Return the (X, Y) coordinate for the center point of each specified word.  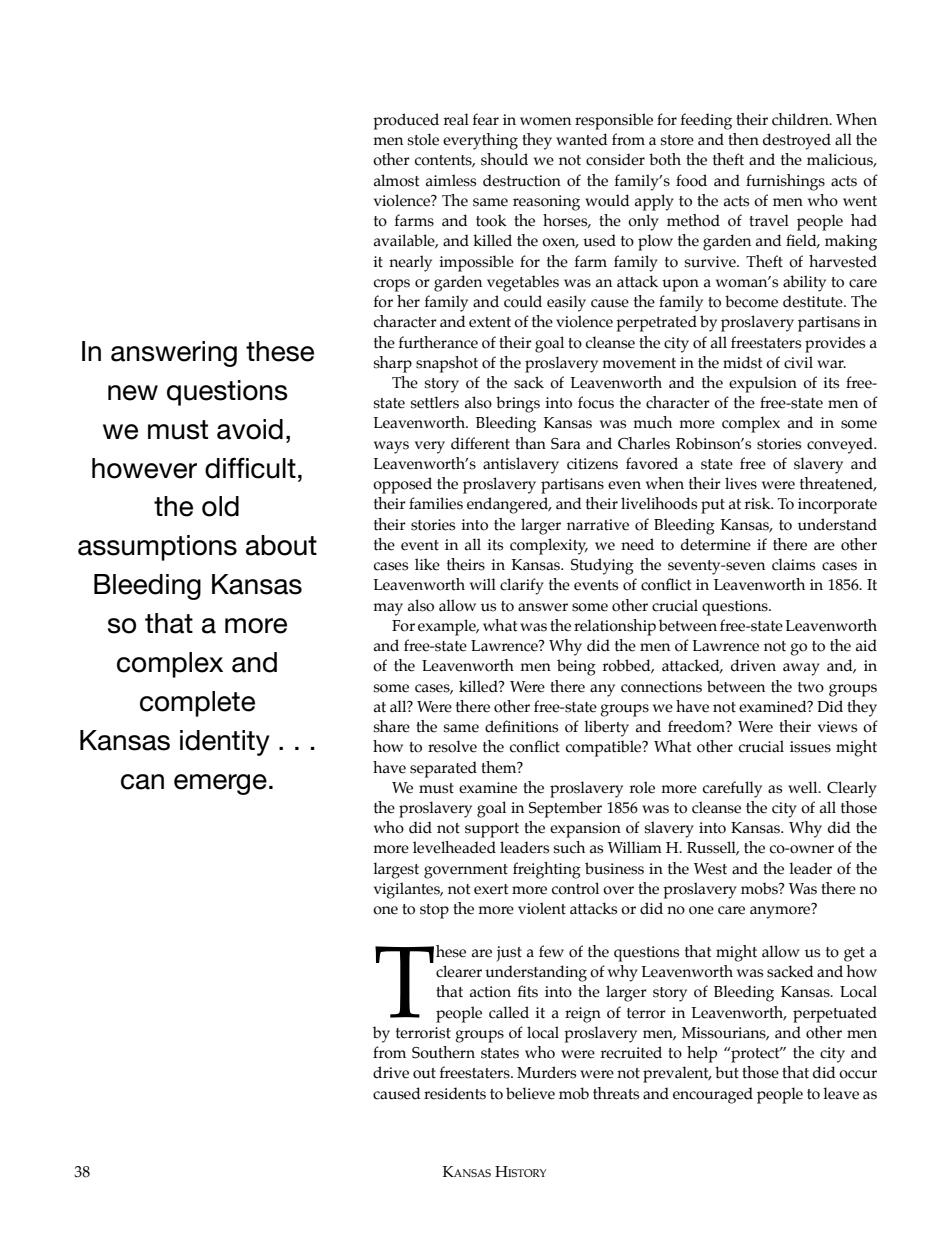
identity (225, 743)
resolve (452, 746)
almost (396, 180)
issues (810, 747)
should (504, 159)
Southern (443, 1052)
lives (741, 483)
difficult (250, 468)
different (480, 443)
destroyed (797, 141)
